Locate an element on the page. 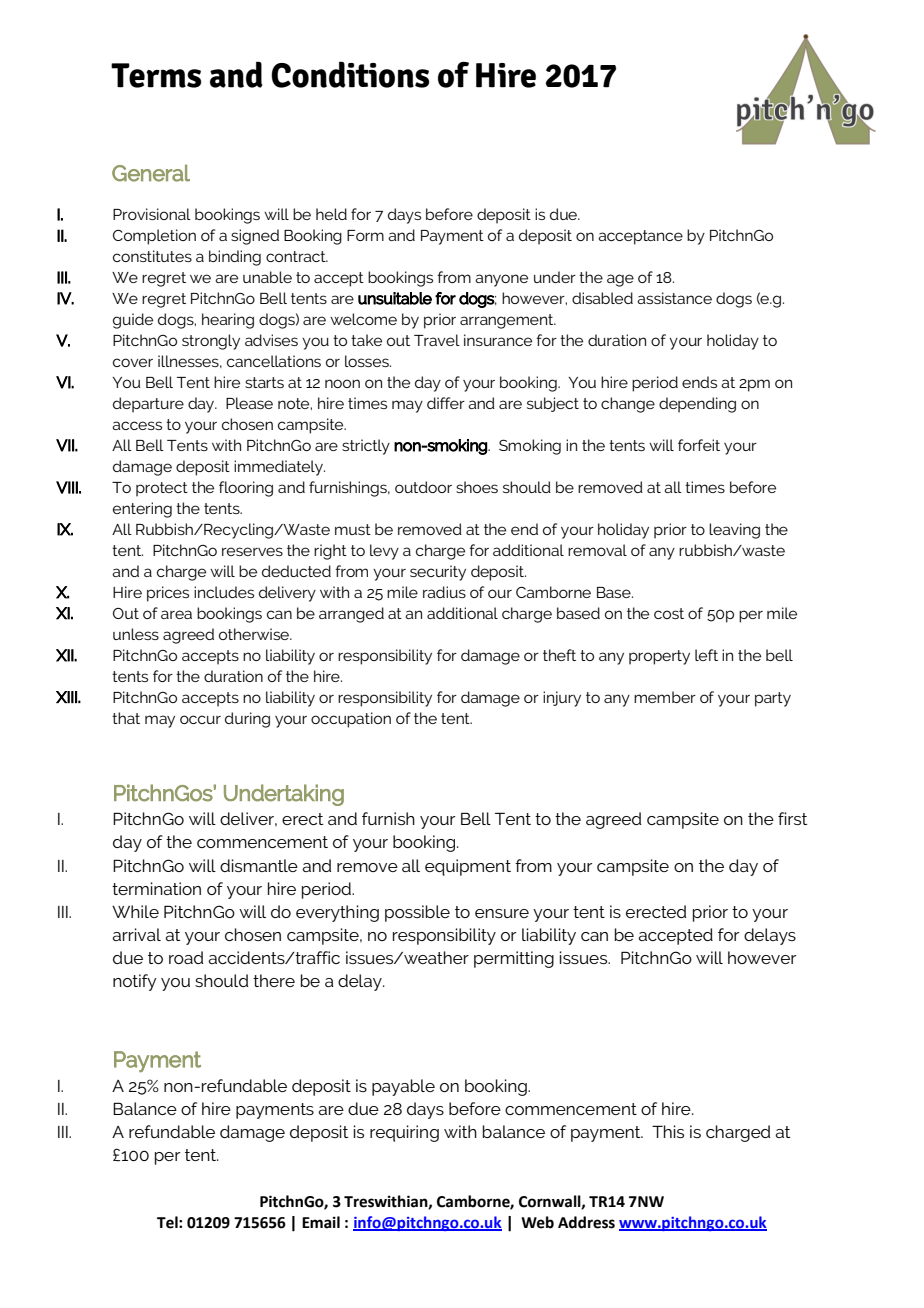 The image size is (924, 1308). assistance is located at coordinates (674, 298).
